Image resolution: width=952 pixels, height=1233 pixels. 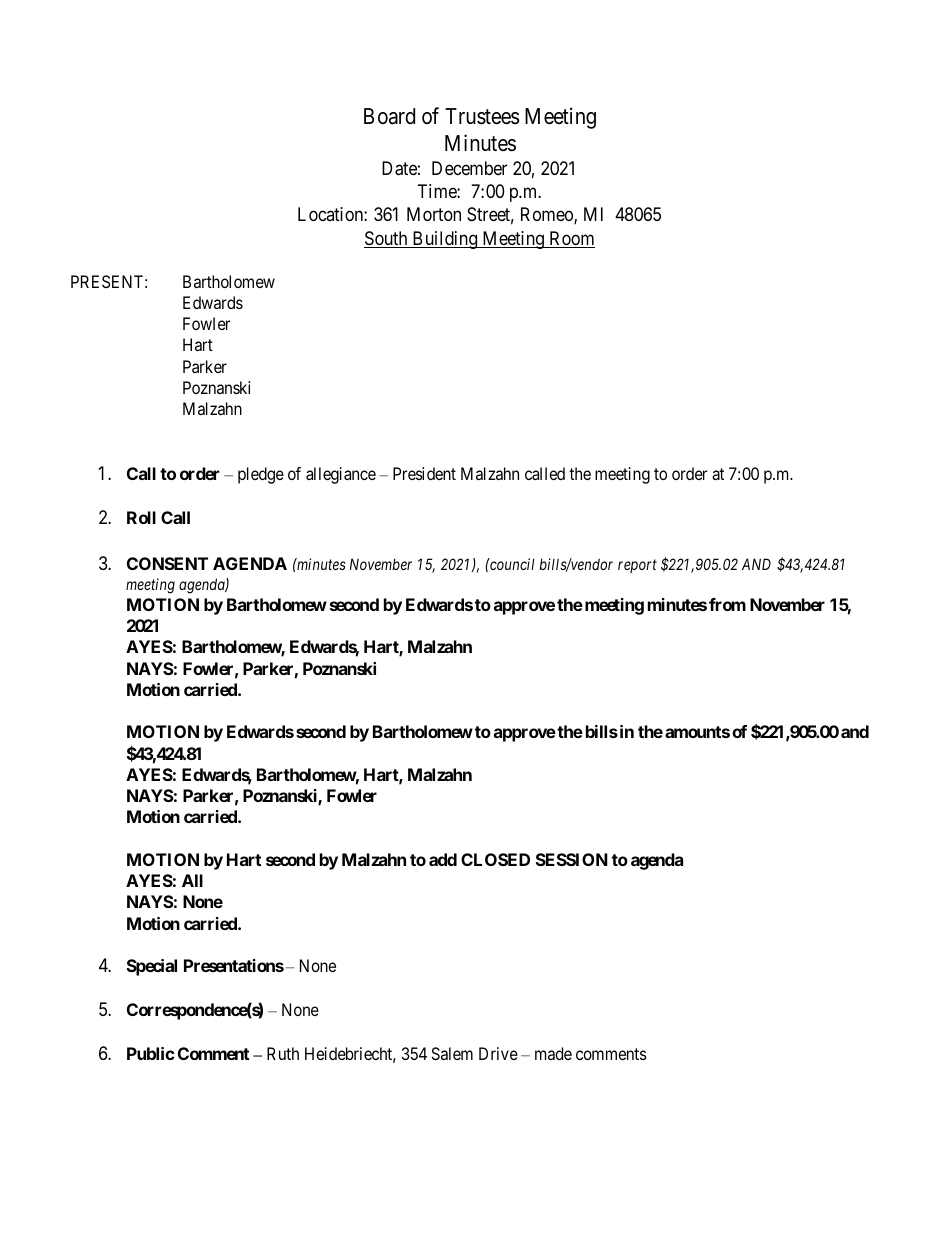 I want to click on report, so click(x=637, y=566).
